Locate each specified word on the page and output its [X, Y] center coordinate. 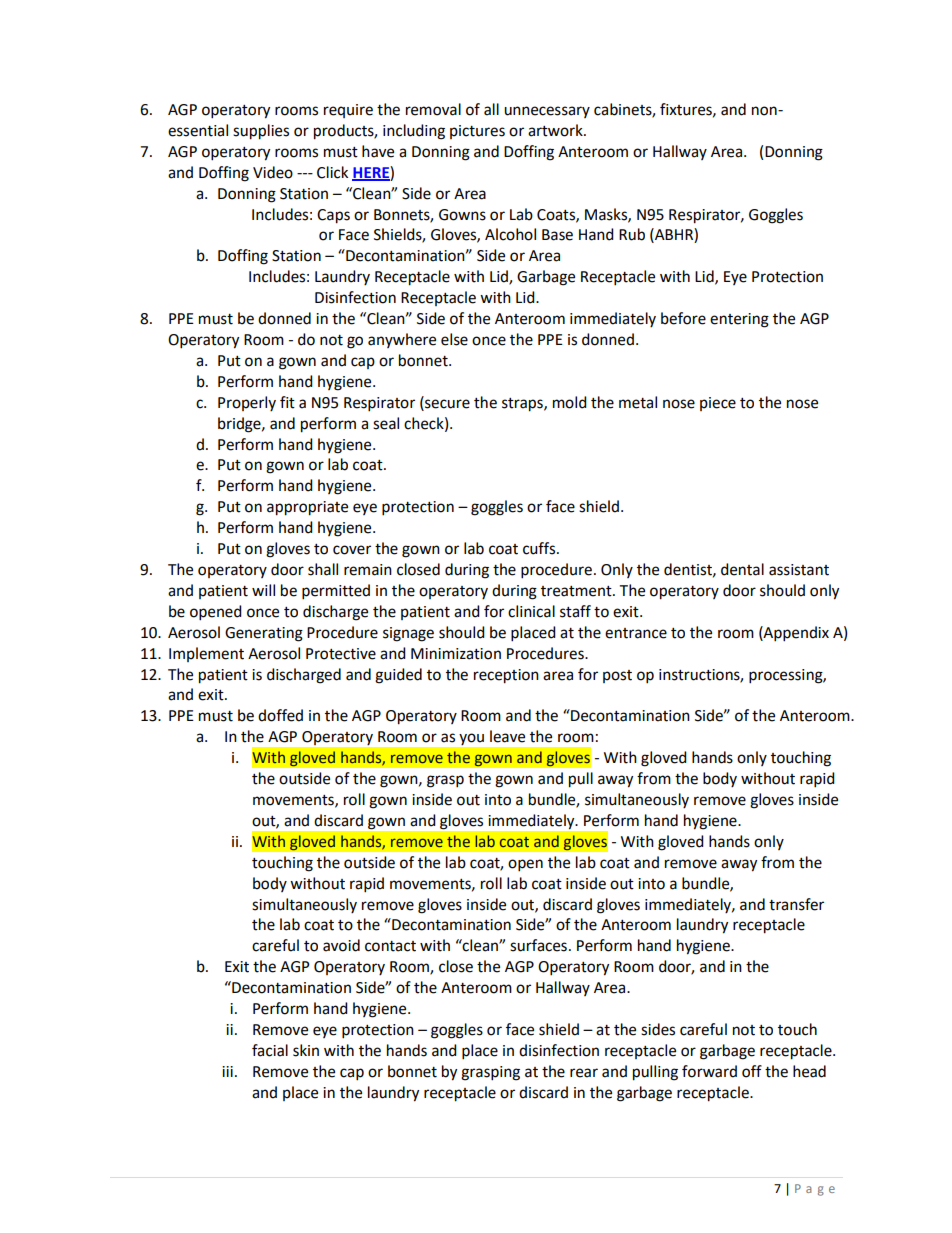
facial [270, 1050]
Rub [632, 234]
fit [287, 402]
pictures [477, 132]
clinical [531, 611]
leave [507, 736]
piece [718, 404]
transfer [796, 904]
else [454, 339]
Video [273, 172]
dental [742, 569]
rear [584, 1073]
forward [709, 1071]
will [263, 590]
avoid [341, 945]
